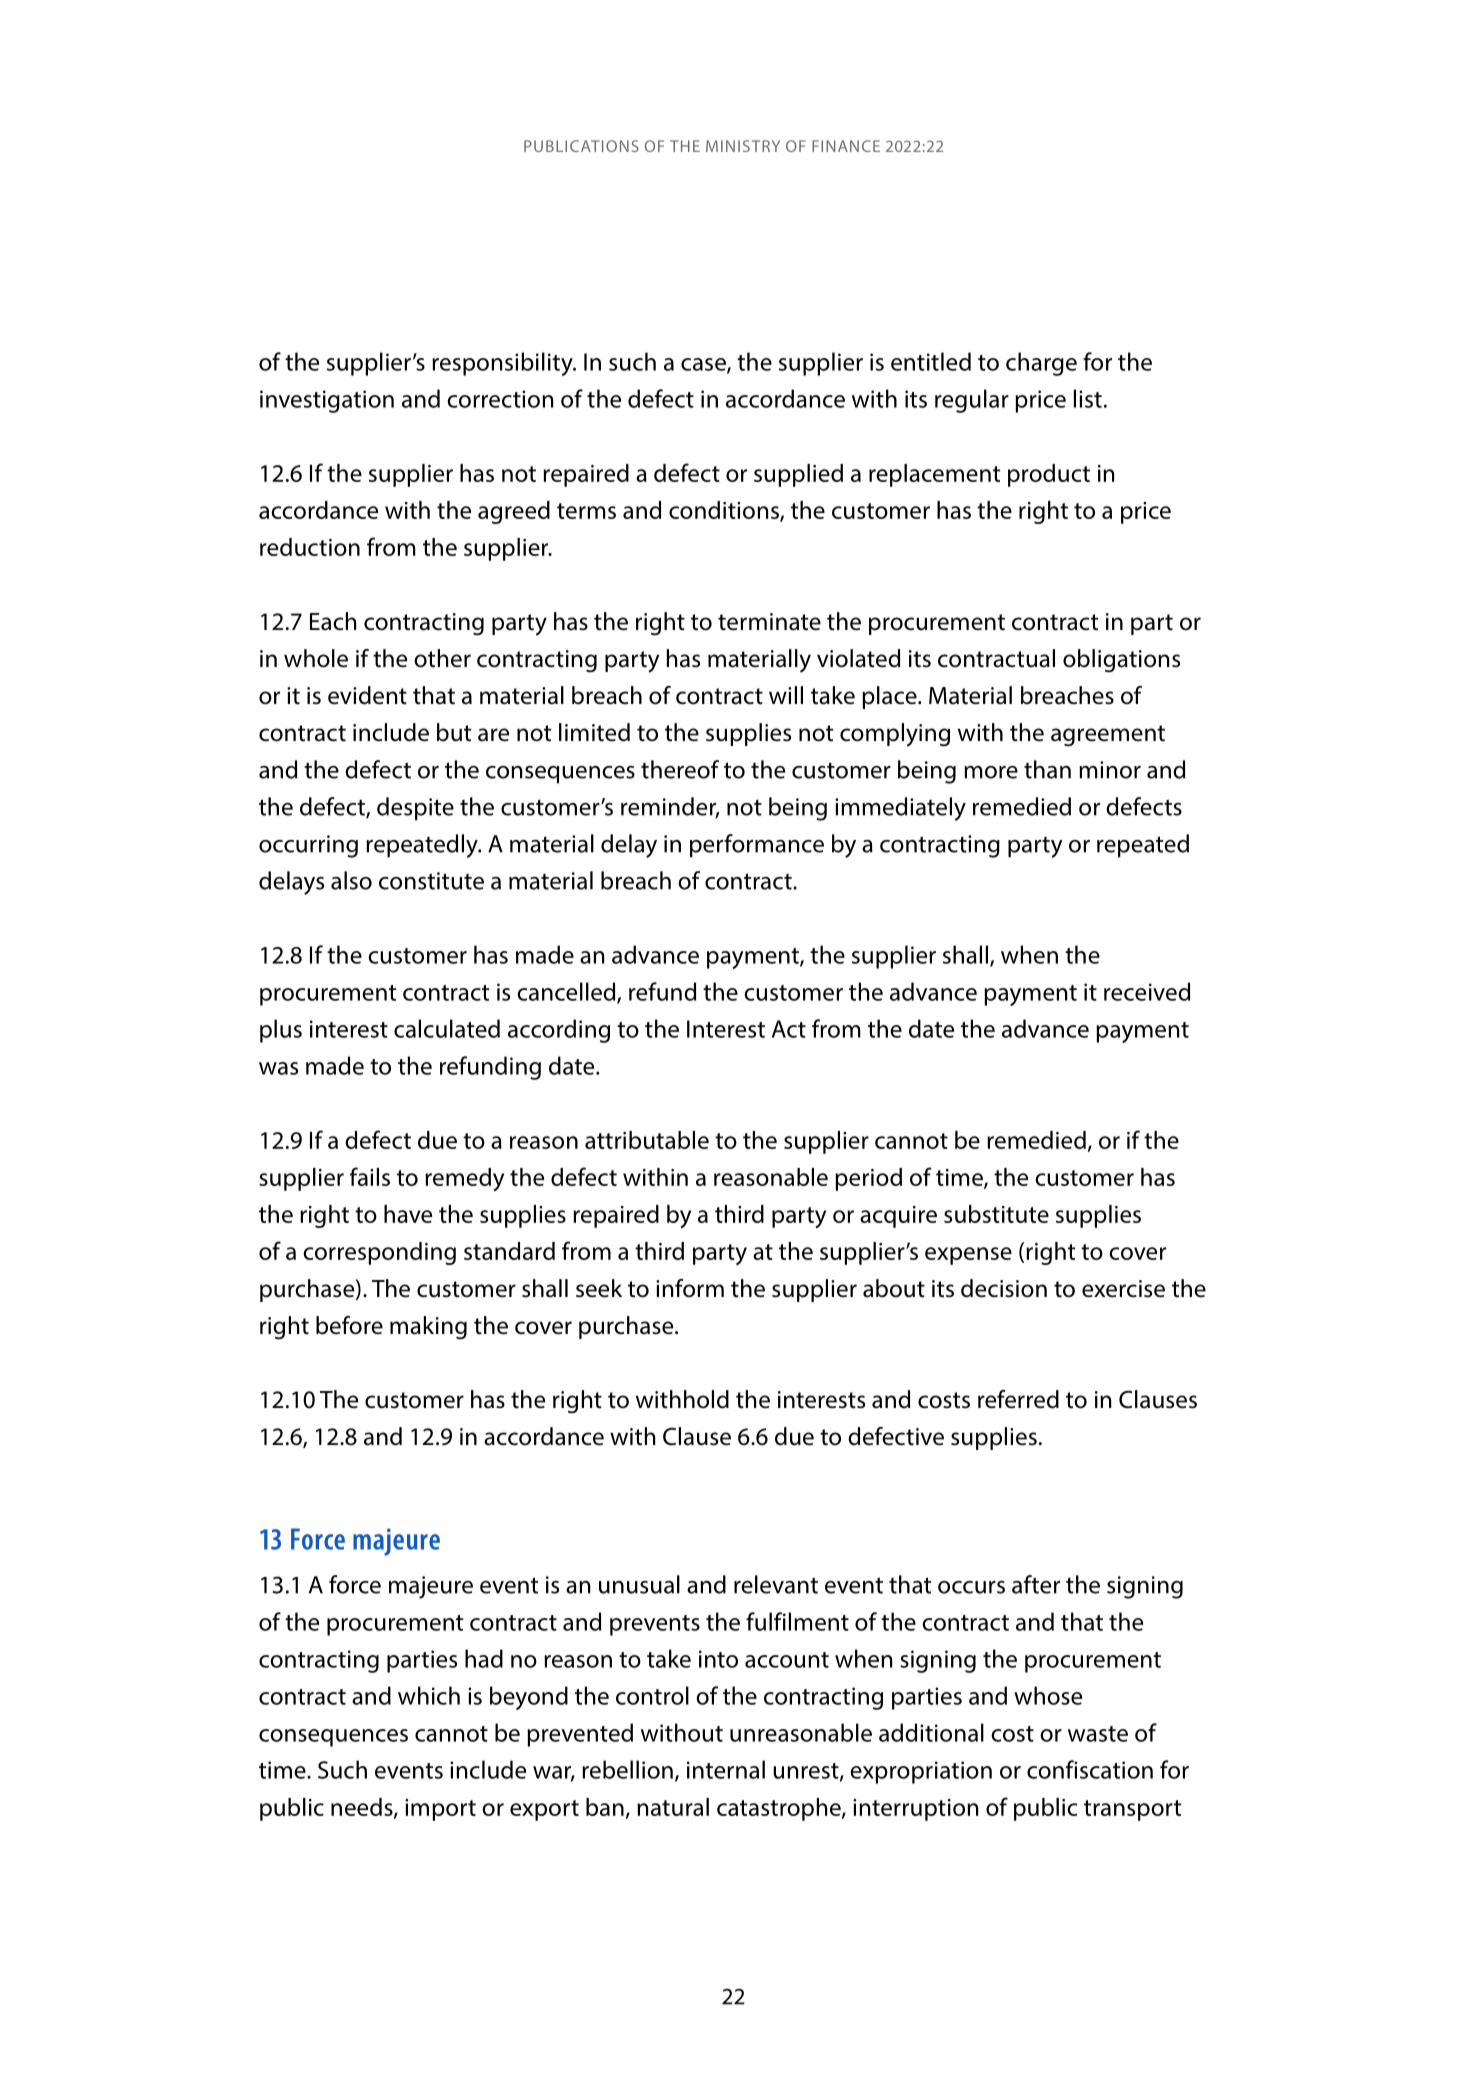  What do you see at coordinates (310, 547) in the screenshot?
I see `reduction` at bounding box center [310, 547].
